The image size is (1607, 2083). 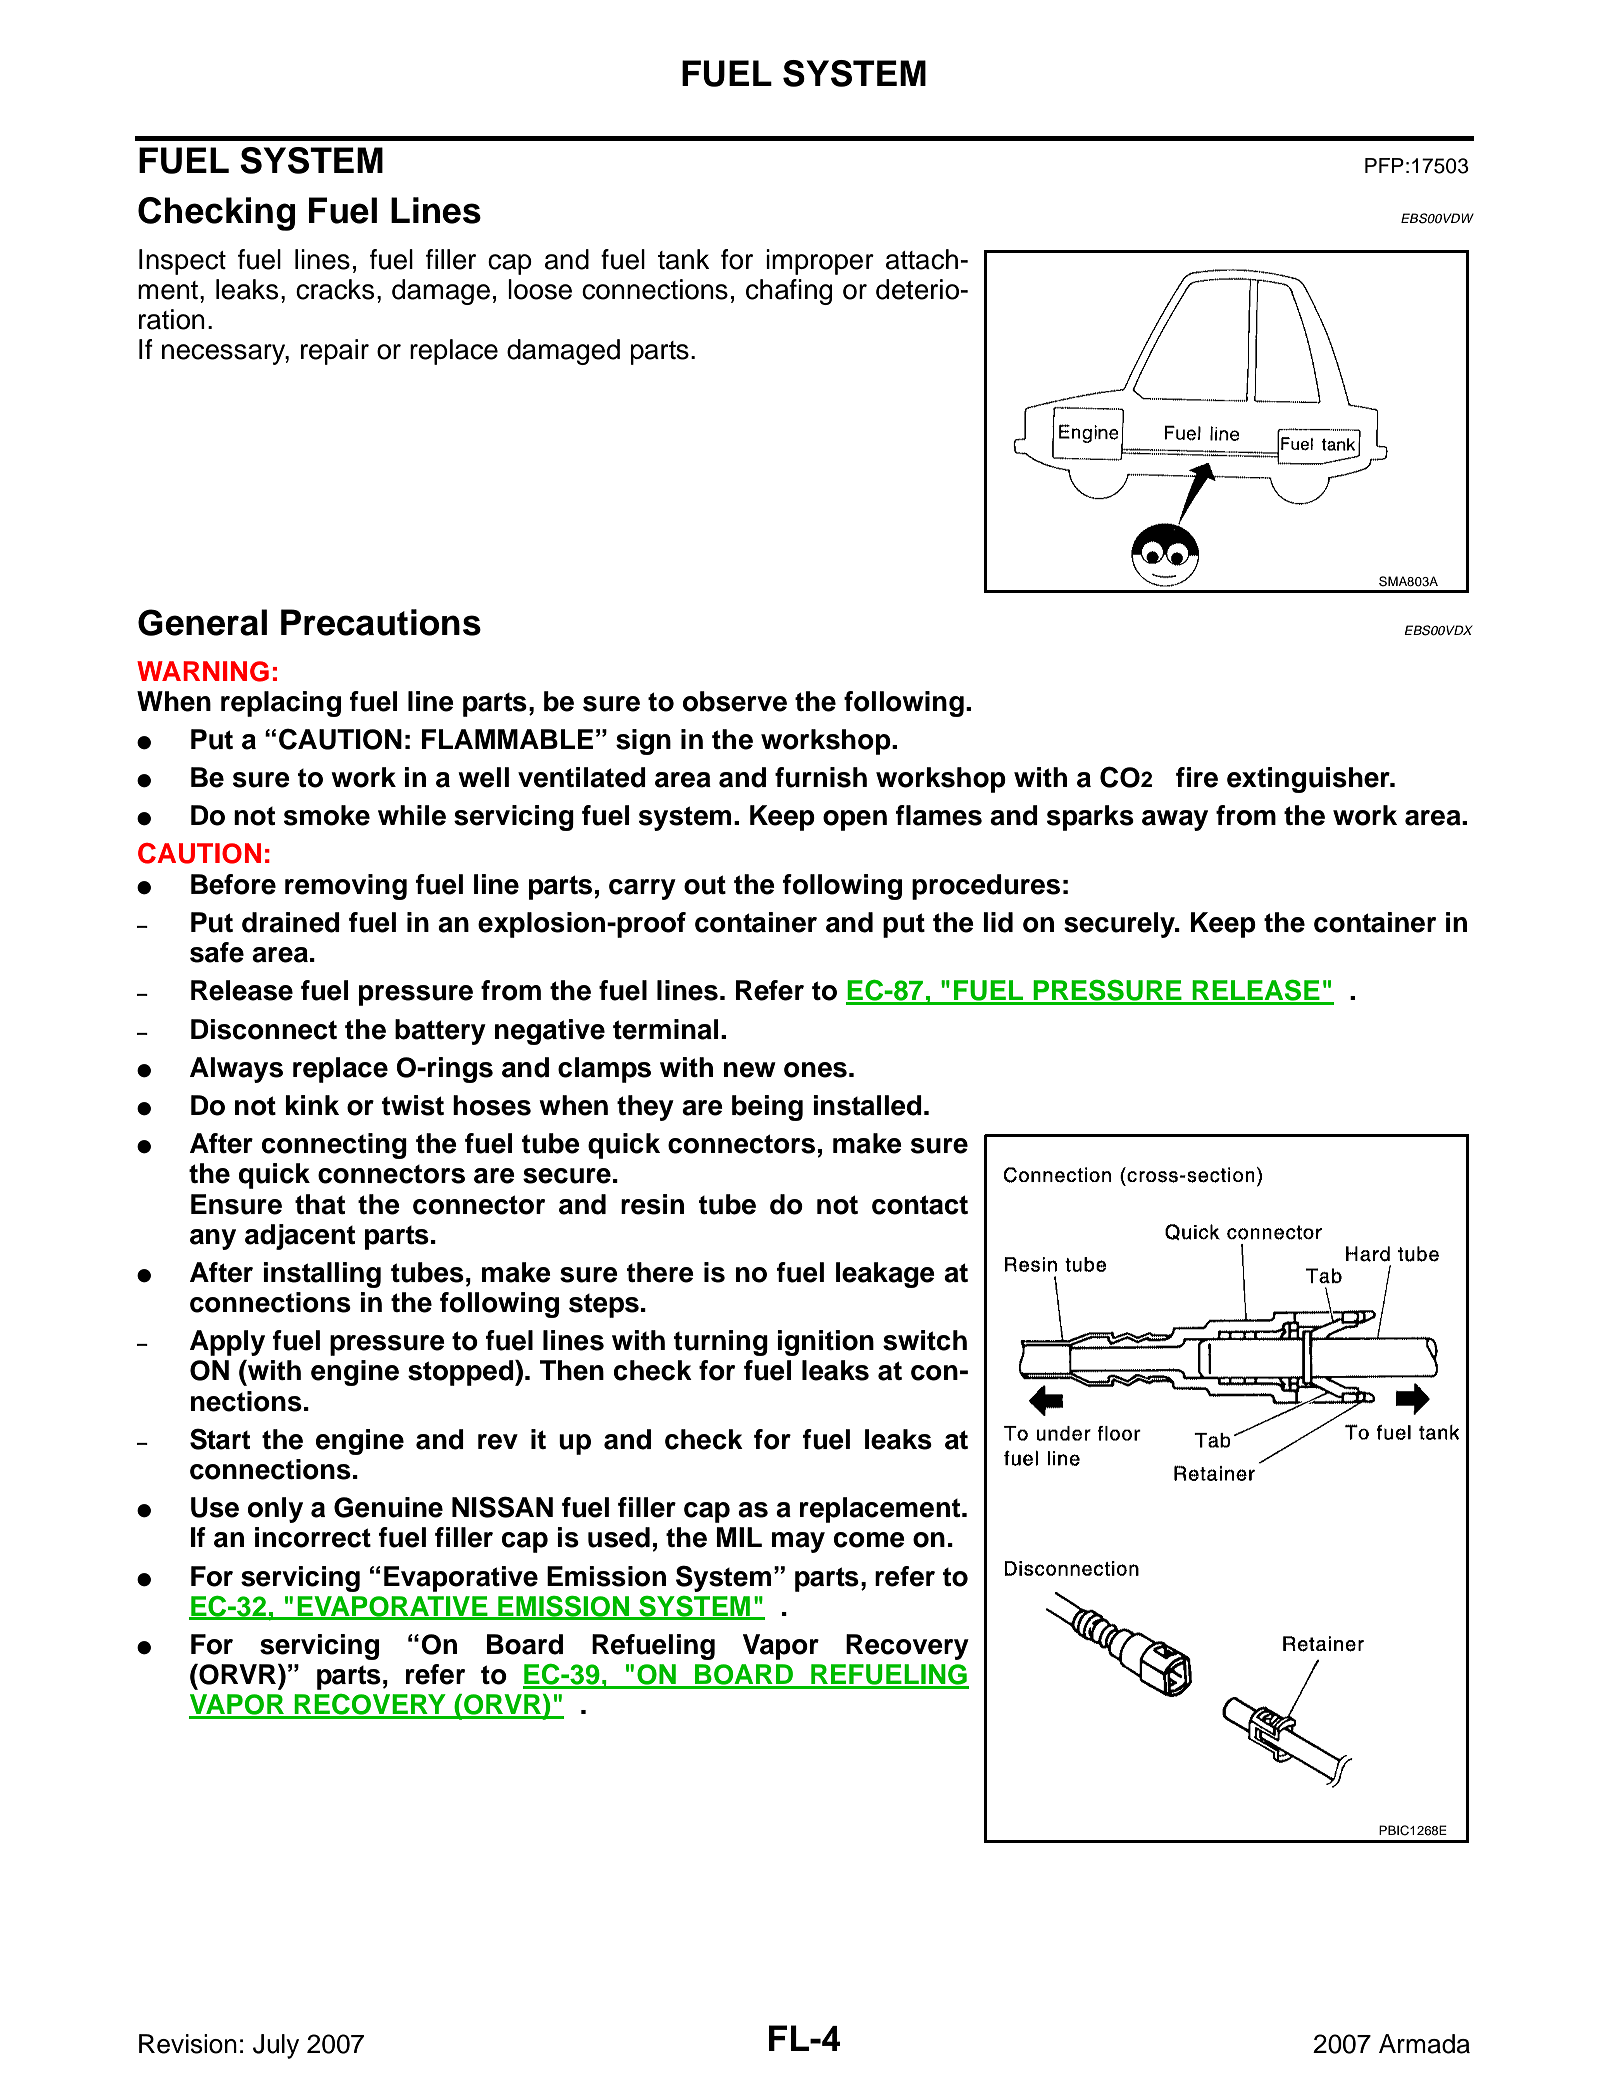 What do you see at coordinates (820, 262) in the image?
I see `improper` at bounding box center [820, 262].
